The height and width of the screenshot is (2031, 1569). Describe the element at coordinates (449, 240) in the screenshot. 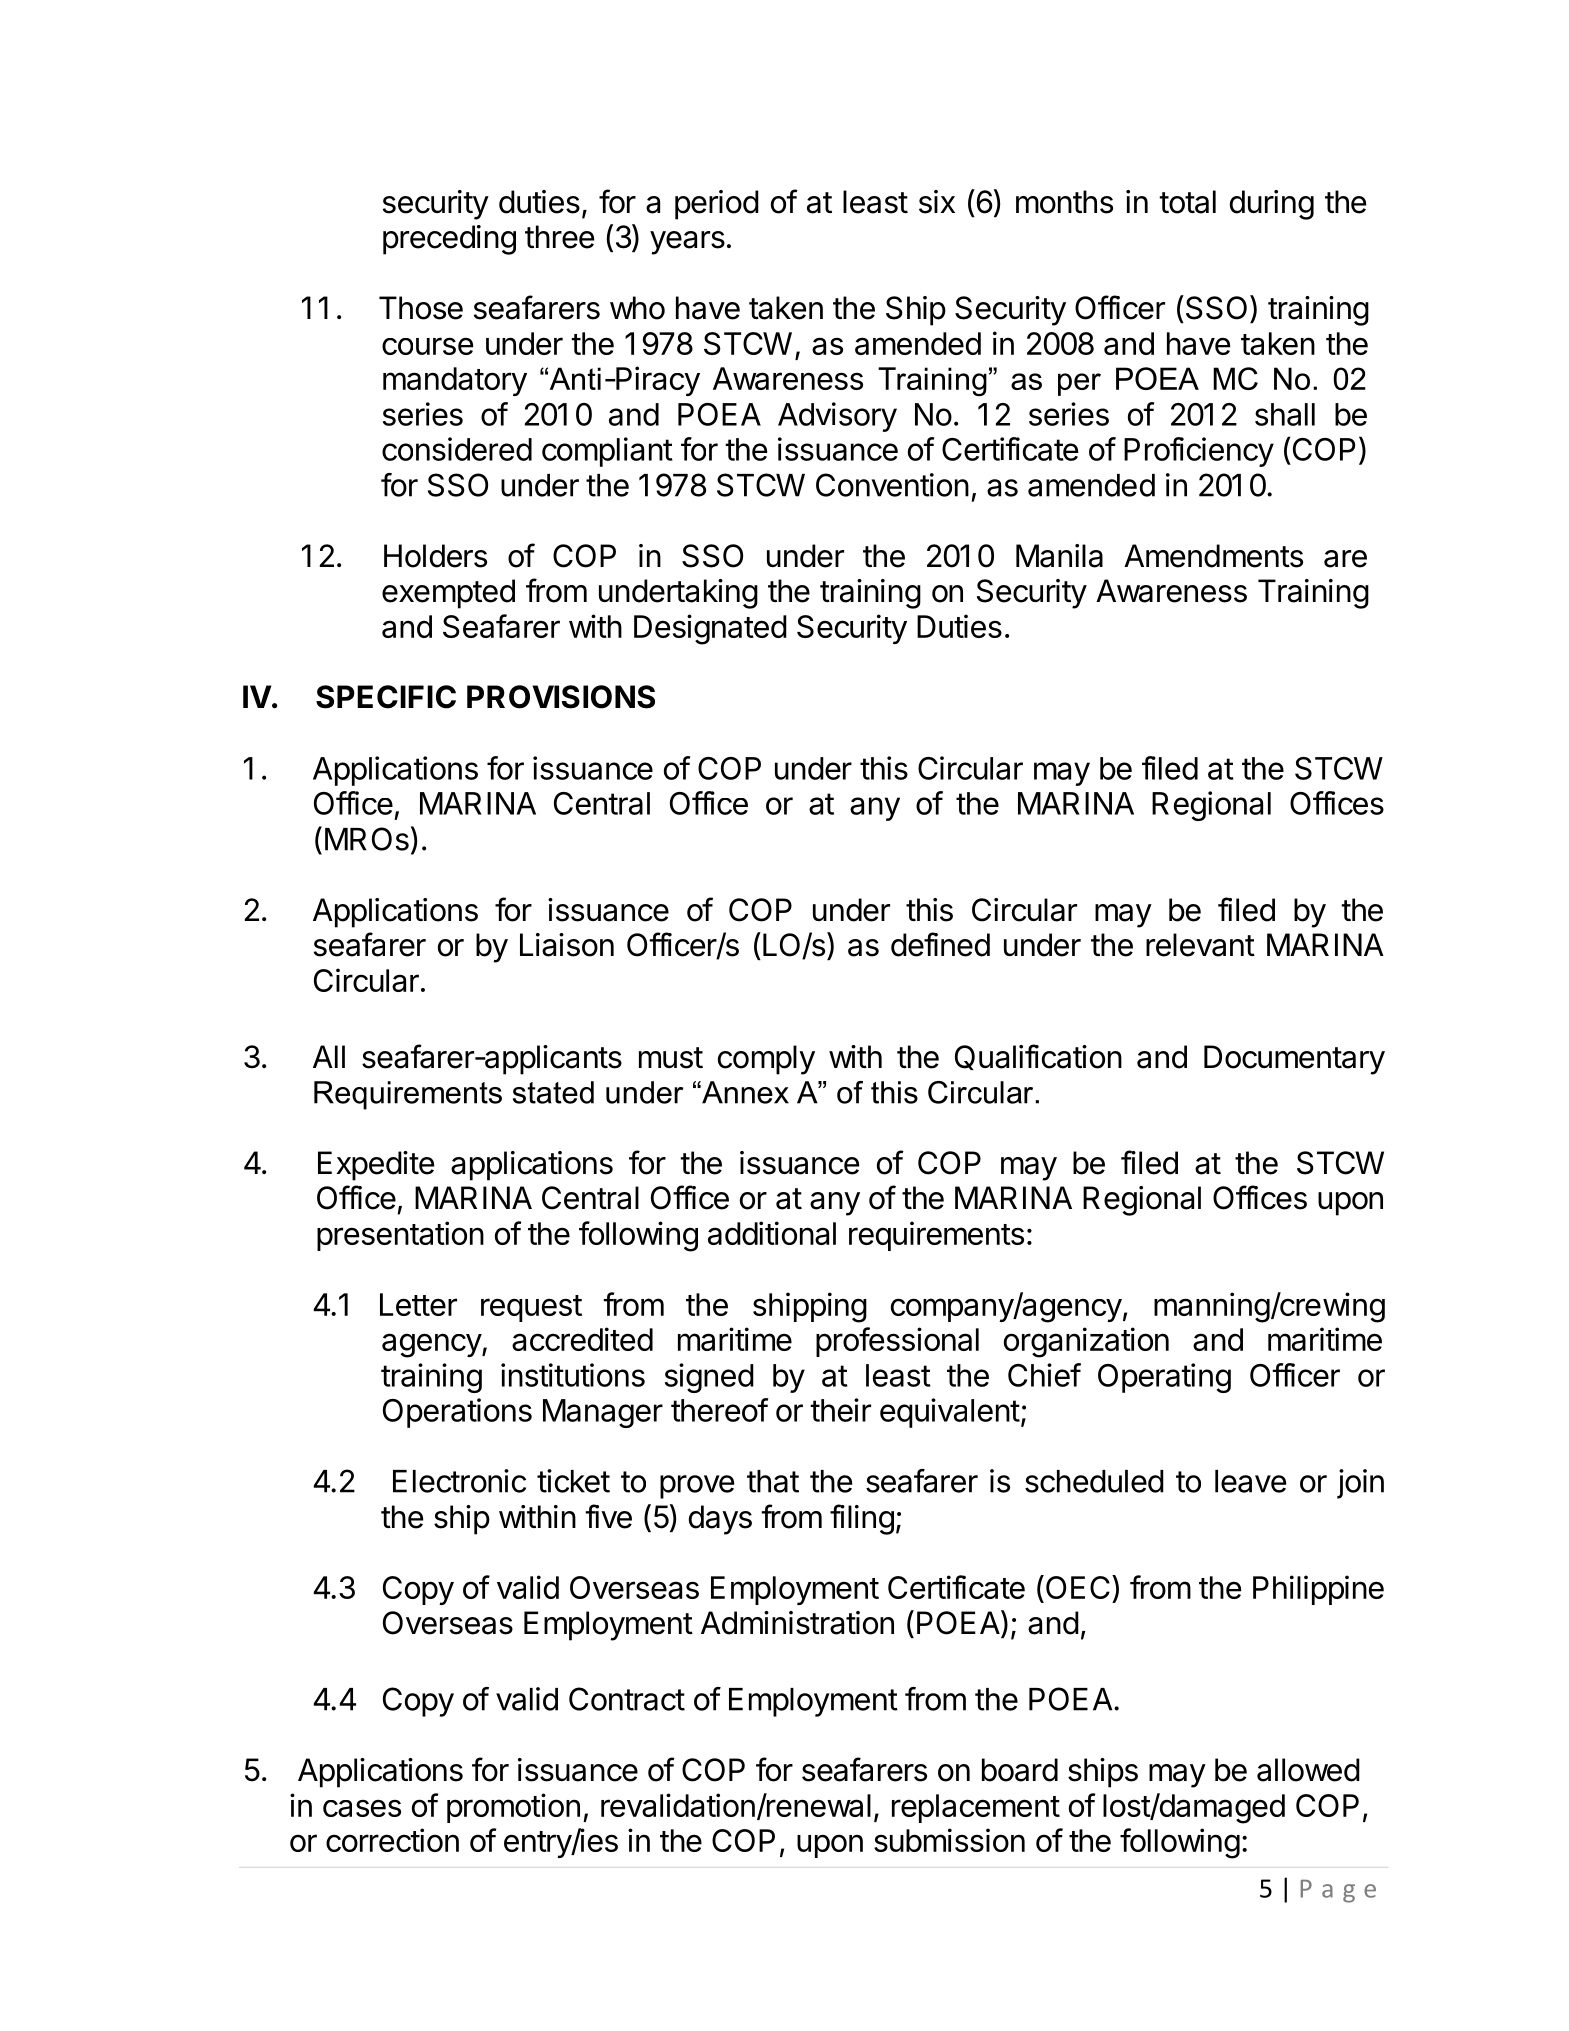

I see `preceding` at that location.
